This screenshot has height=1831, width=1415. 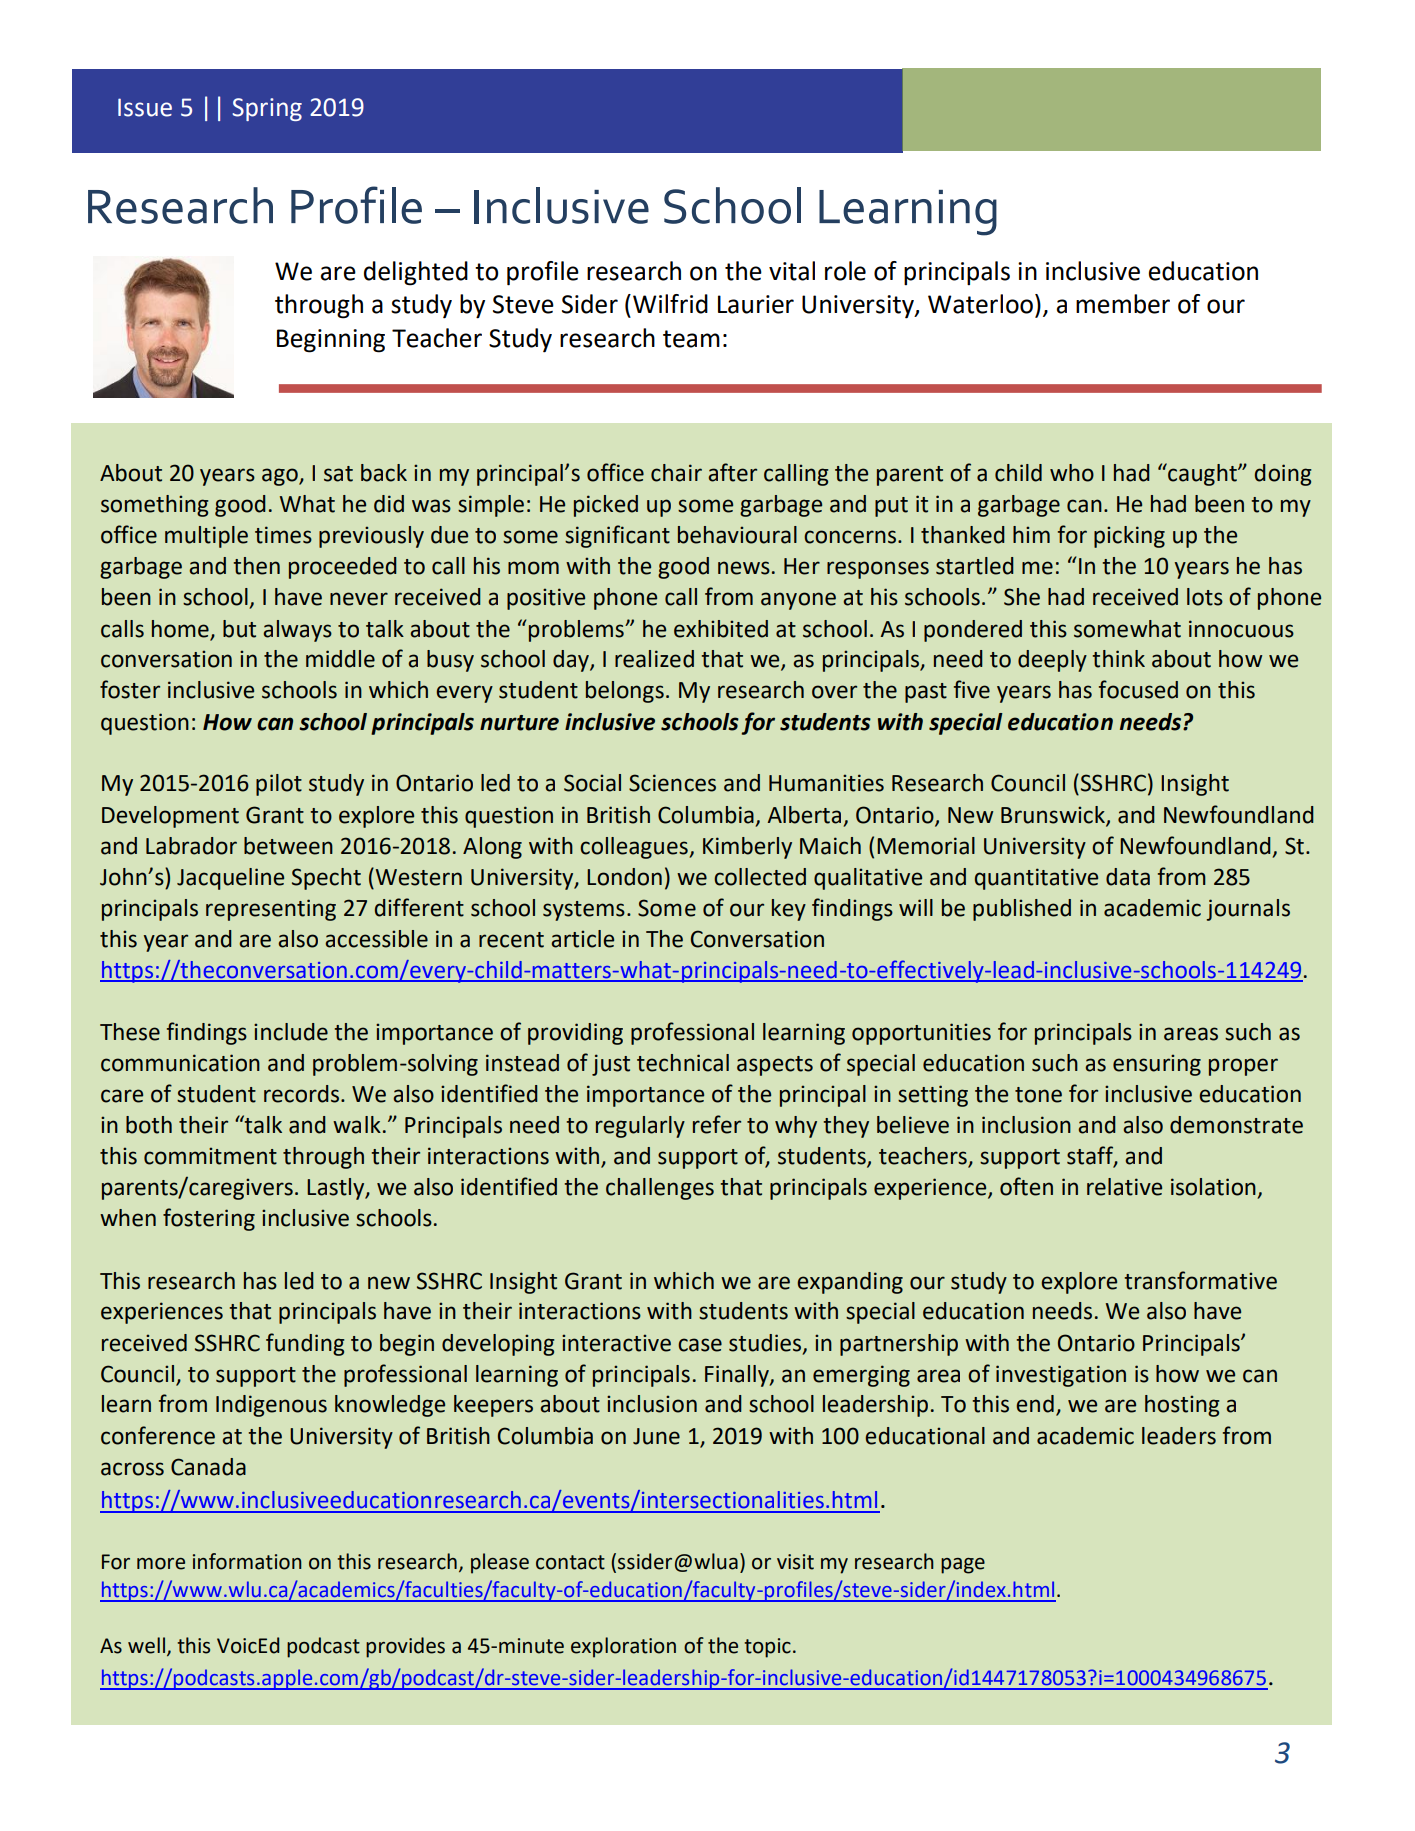 I want to click on topic, so click(x=767, y=1648).
